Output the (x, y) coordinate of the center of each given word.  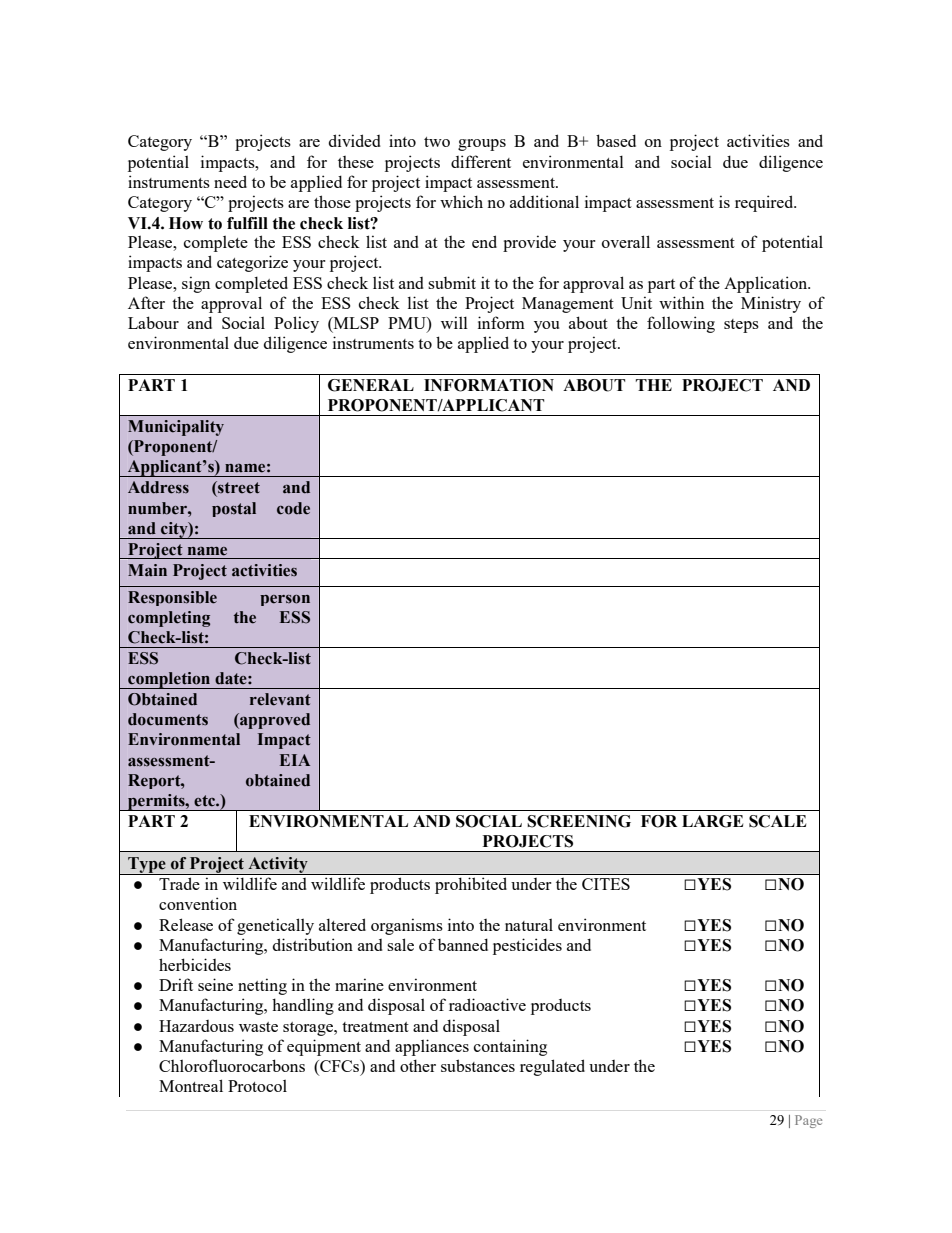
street (238, 488)
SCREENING (579, 821)
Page (808, 1121)
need (230, 181)
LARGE (712, 821)
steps (741, 326)
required (765, 203)
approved (274, 721)
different (481, 161)
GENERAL (371, 385)
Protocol (257, 1085)
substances (478, 1065)
